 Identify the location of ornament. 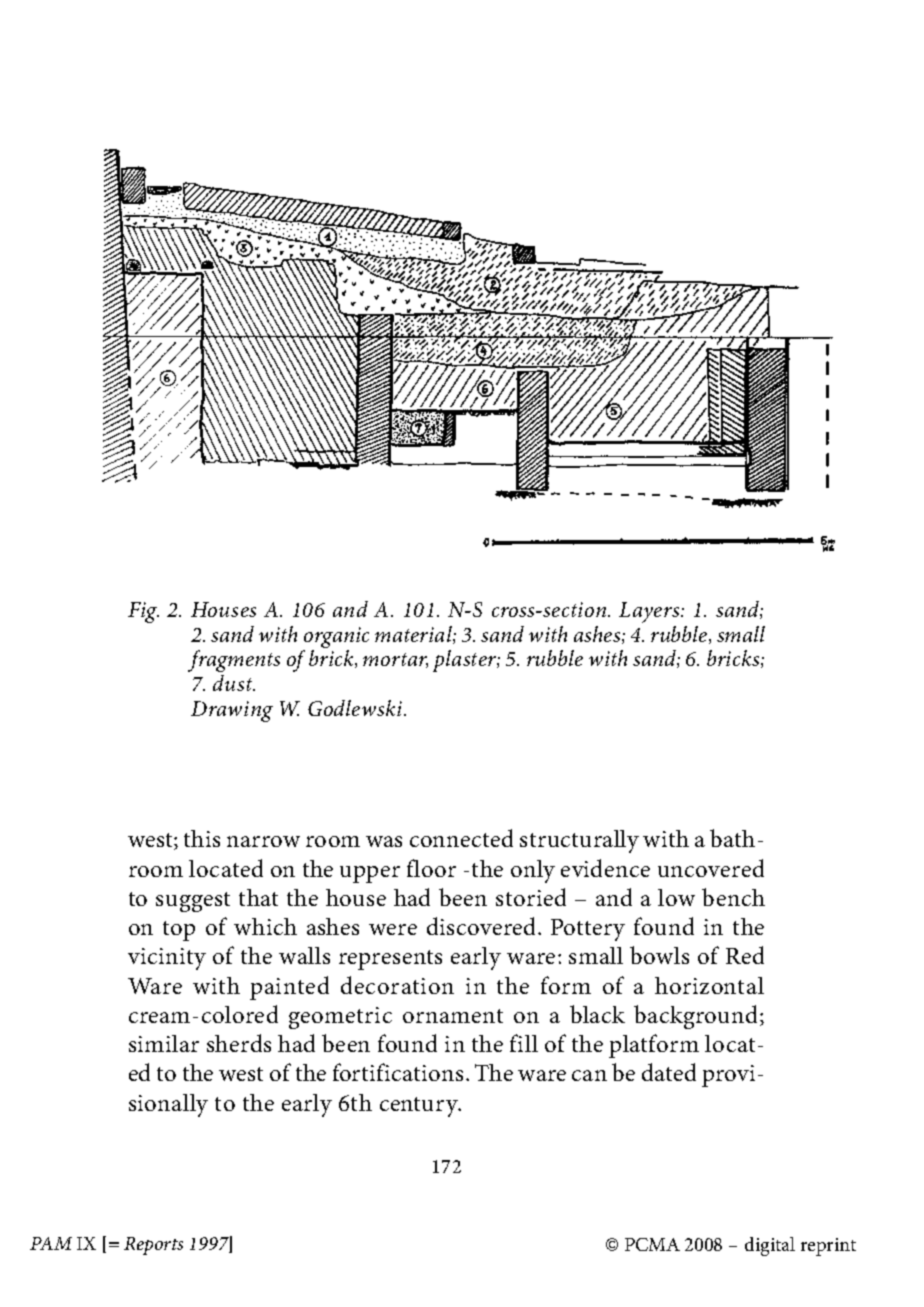
(453, 1016).
